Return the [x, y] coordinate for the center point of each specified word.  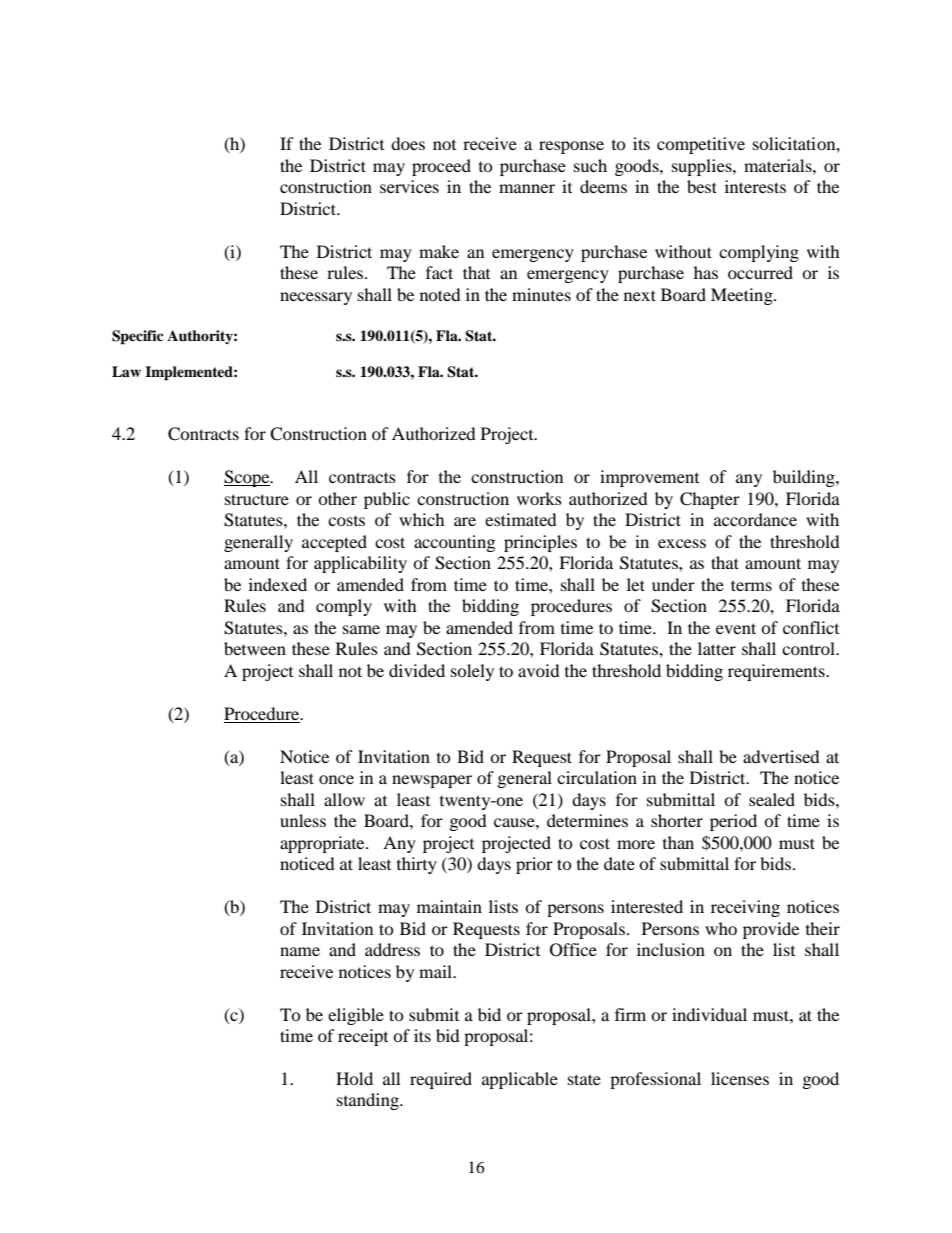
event [736, 628]
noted [440, 294]
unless [303, 820]
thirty [417, 865]
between [255, 648]
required [441, 1080]
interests [755, 186]
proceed [441, 167]
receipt [363, 1037]
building [805, 478]
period [733, 822]
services [409, 186]
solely [472, 672]
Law [126, 371]
